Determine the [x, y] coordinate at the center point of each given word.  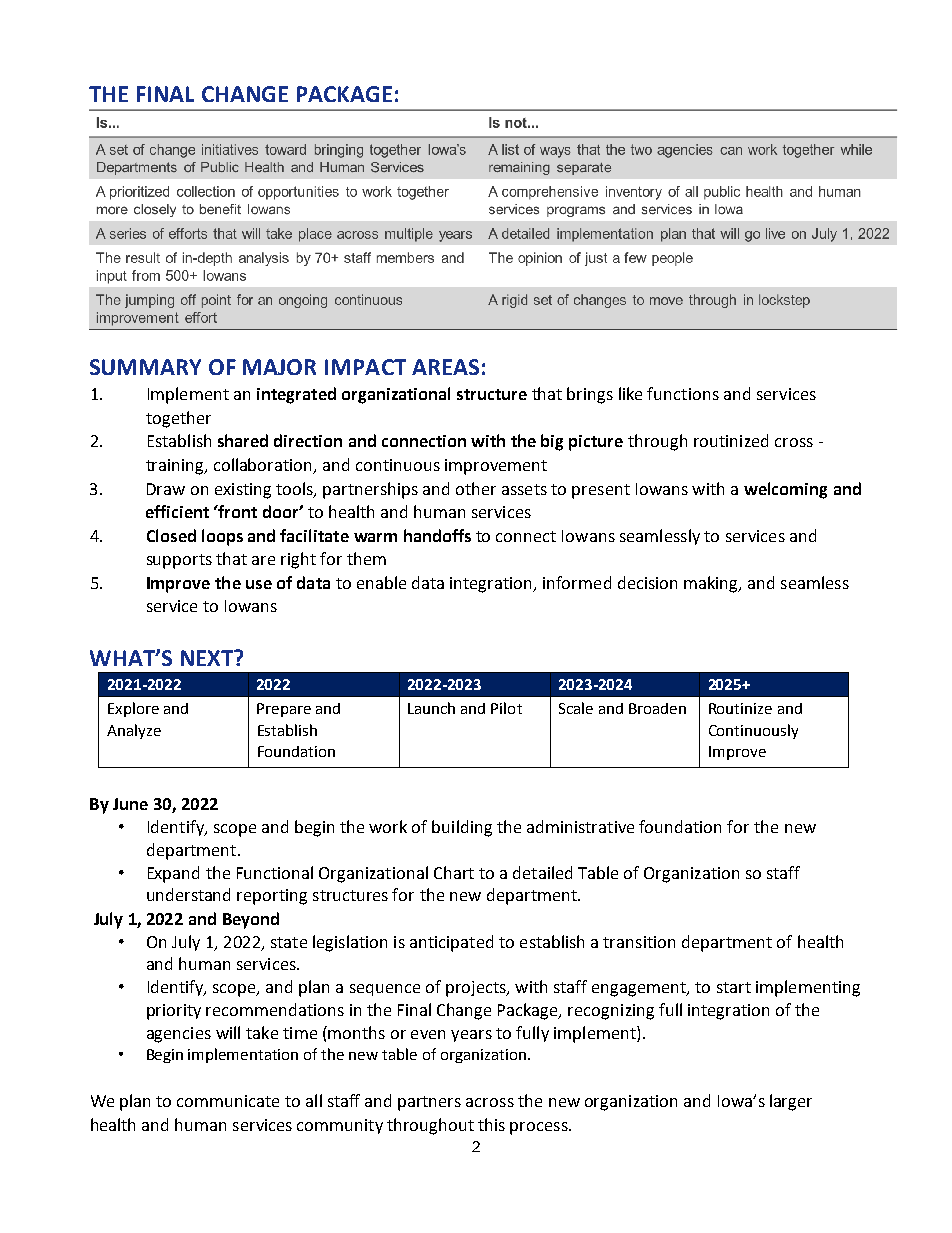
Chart [454, 872]
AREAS [445, 367]
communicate [228, 1101]
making [712, 584]
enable [381, 582]
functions [683, 393]
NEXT [208, 658]
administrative [580, 826]
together [178, 419]
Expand [173, 874]
